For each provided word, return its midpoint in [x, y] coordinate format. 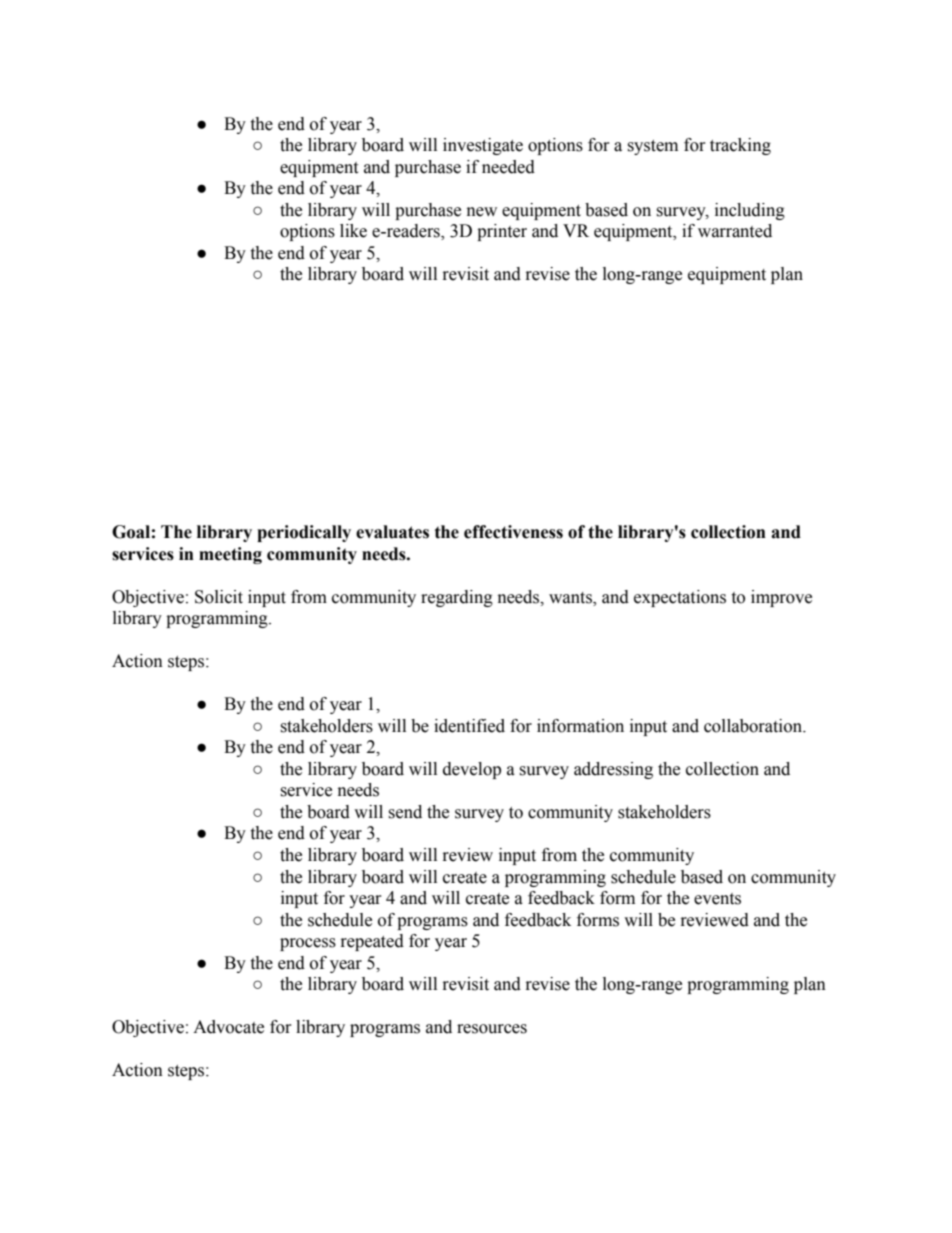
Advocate [228, 1027]
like [353, 231]
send [405, 812]
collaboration [754, 726]
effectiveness [513, 532]
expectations [680, 598]
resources [492, 1029]
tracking [740, 146]
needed [508, 167]
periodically [304, 533]
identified [469, 726]
